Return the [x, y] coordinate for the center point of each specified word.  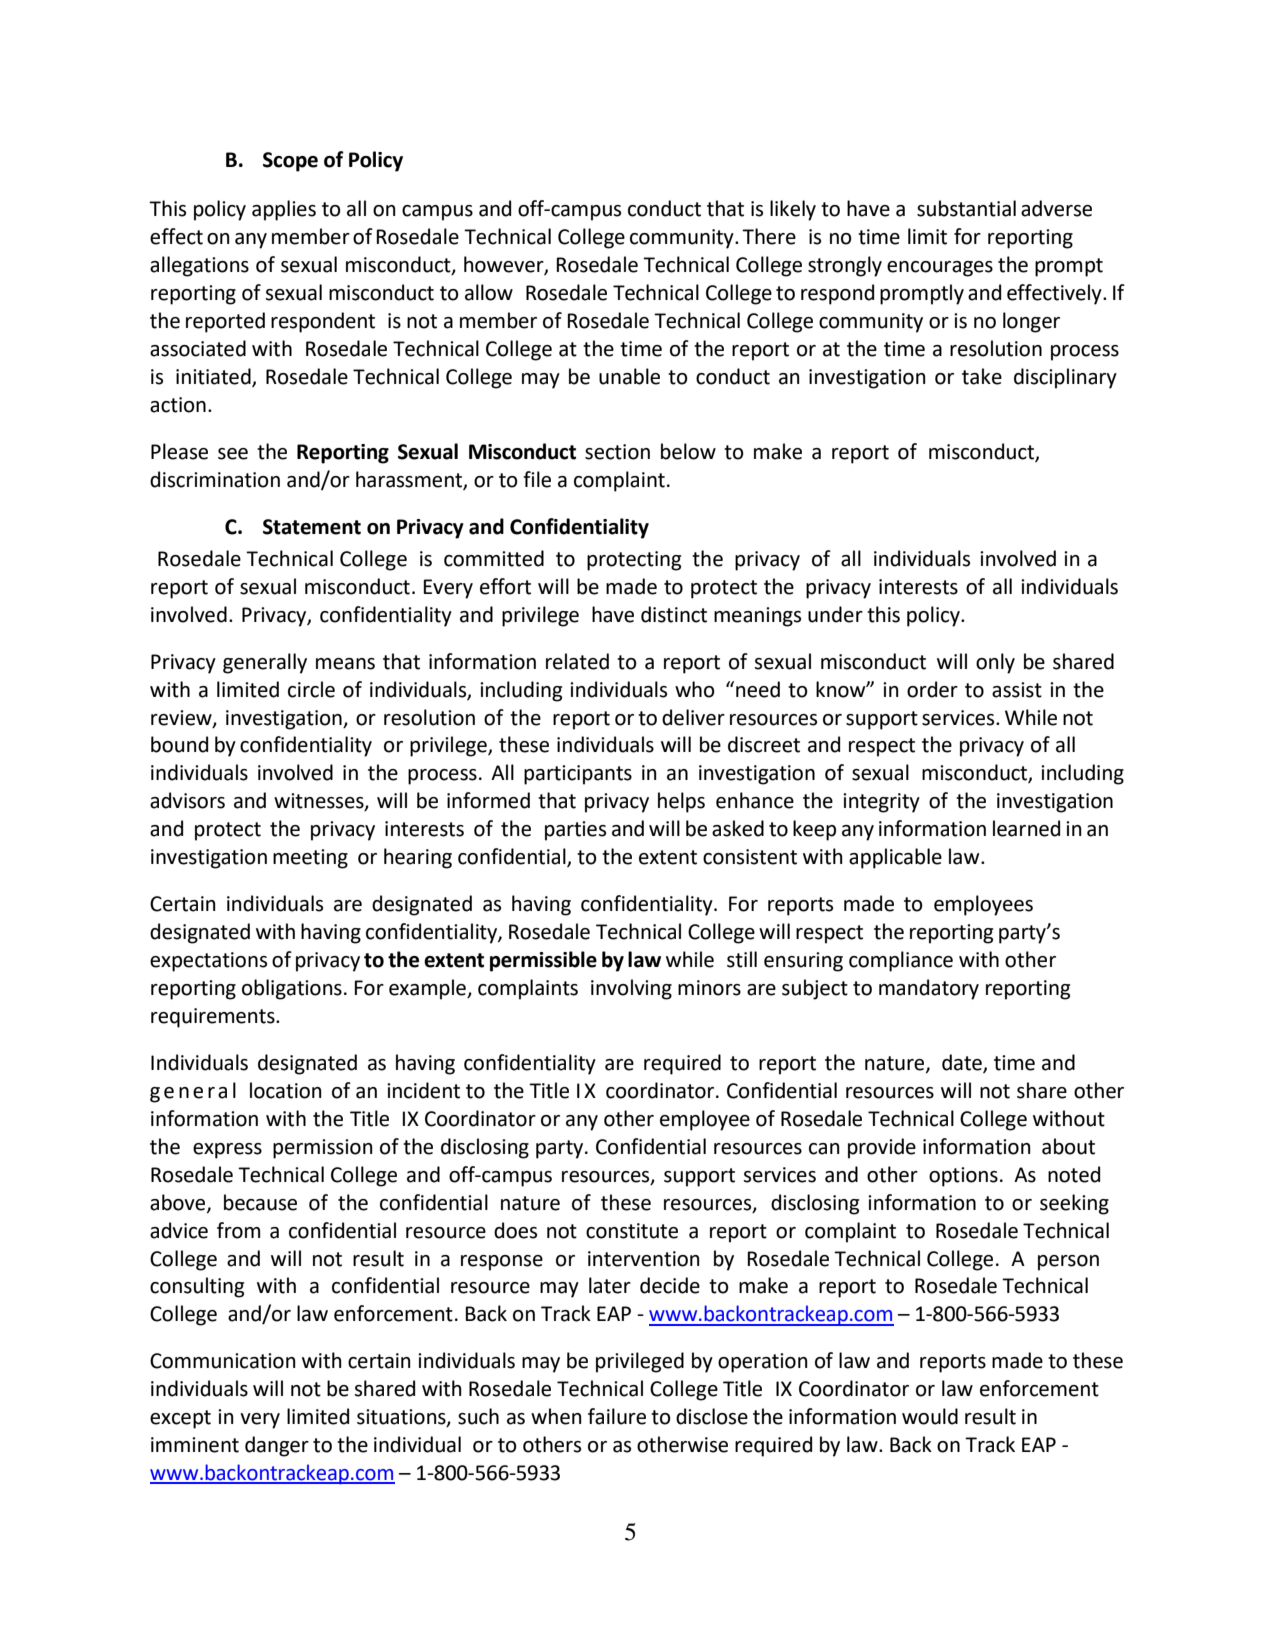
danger [277, 1446]
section [617, 452]
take [982, 376]
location [286, 1090]
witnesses [320, 802]
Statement [312, 527]
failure [617, 1416]
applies [284, 210]
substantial [966, 208]
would [930, 1416]
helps [681, 802]
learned [1026, 828]
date [963, 1063]
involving [631, 989]
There [769, 236]
